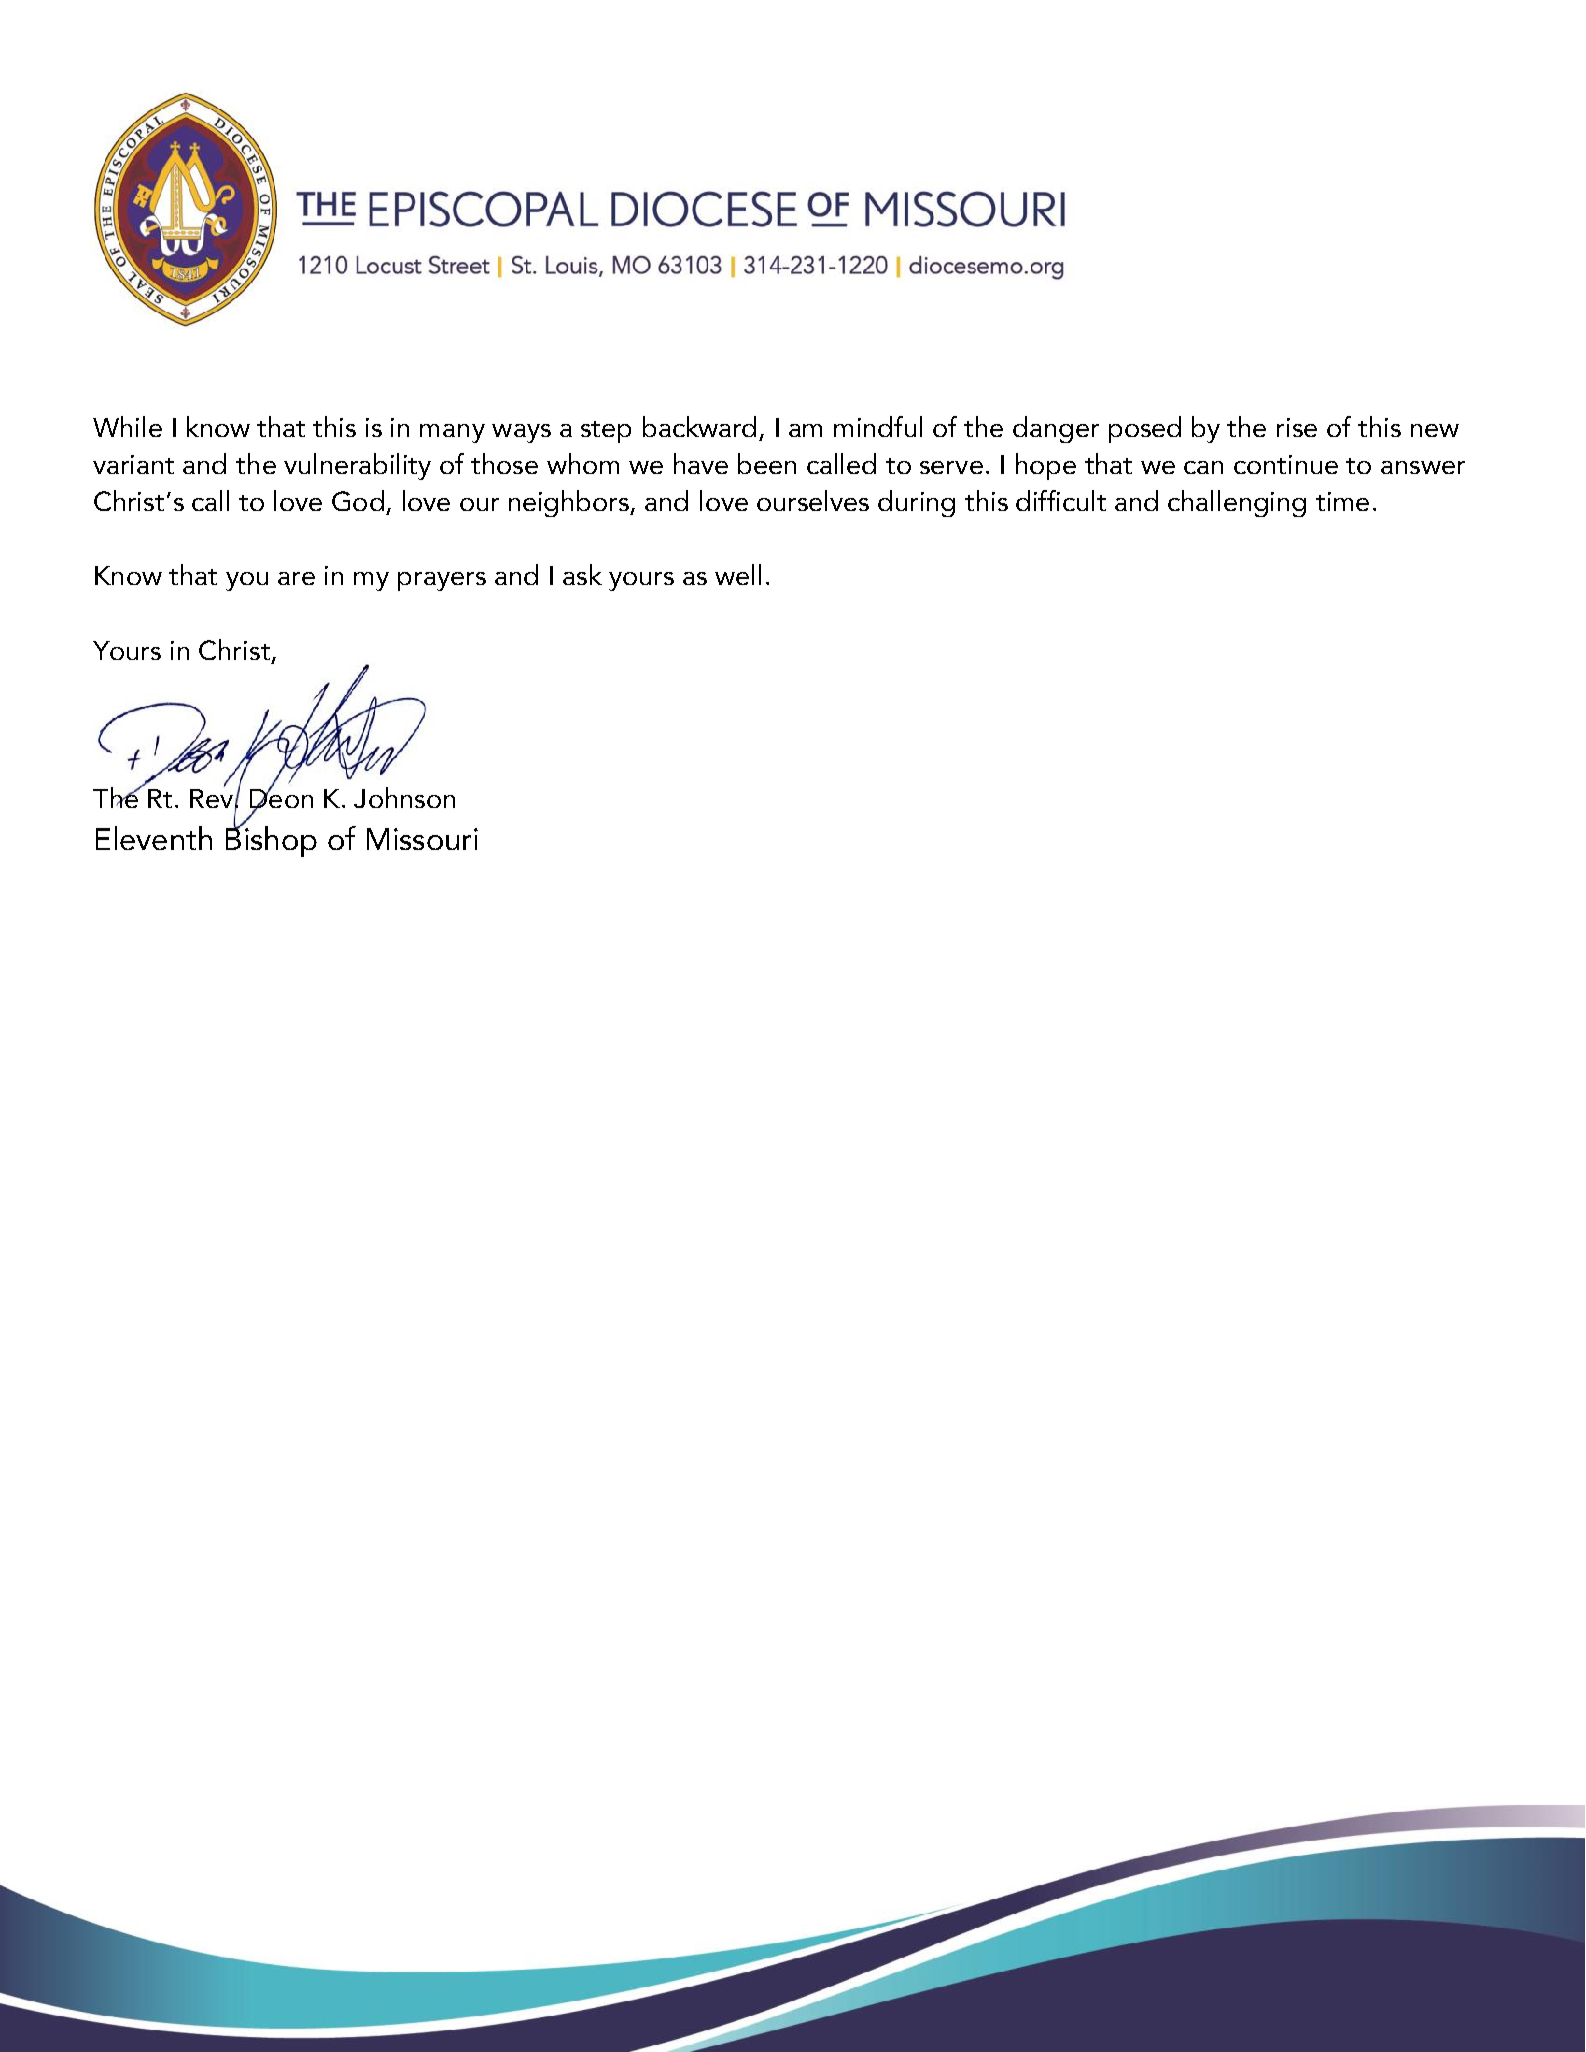 Image resolution: width=1586 pixels, height=2052 pixels. Describe the element at coordinates (738, 574) in the document. I see `well` at that location.
